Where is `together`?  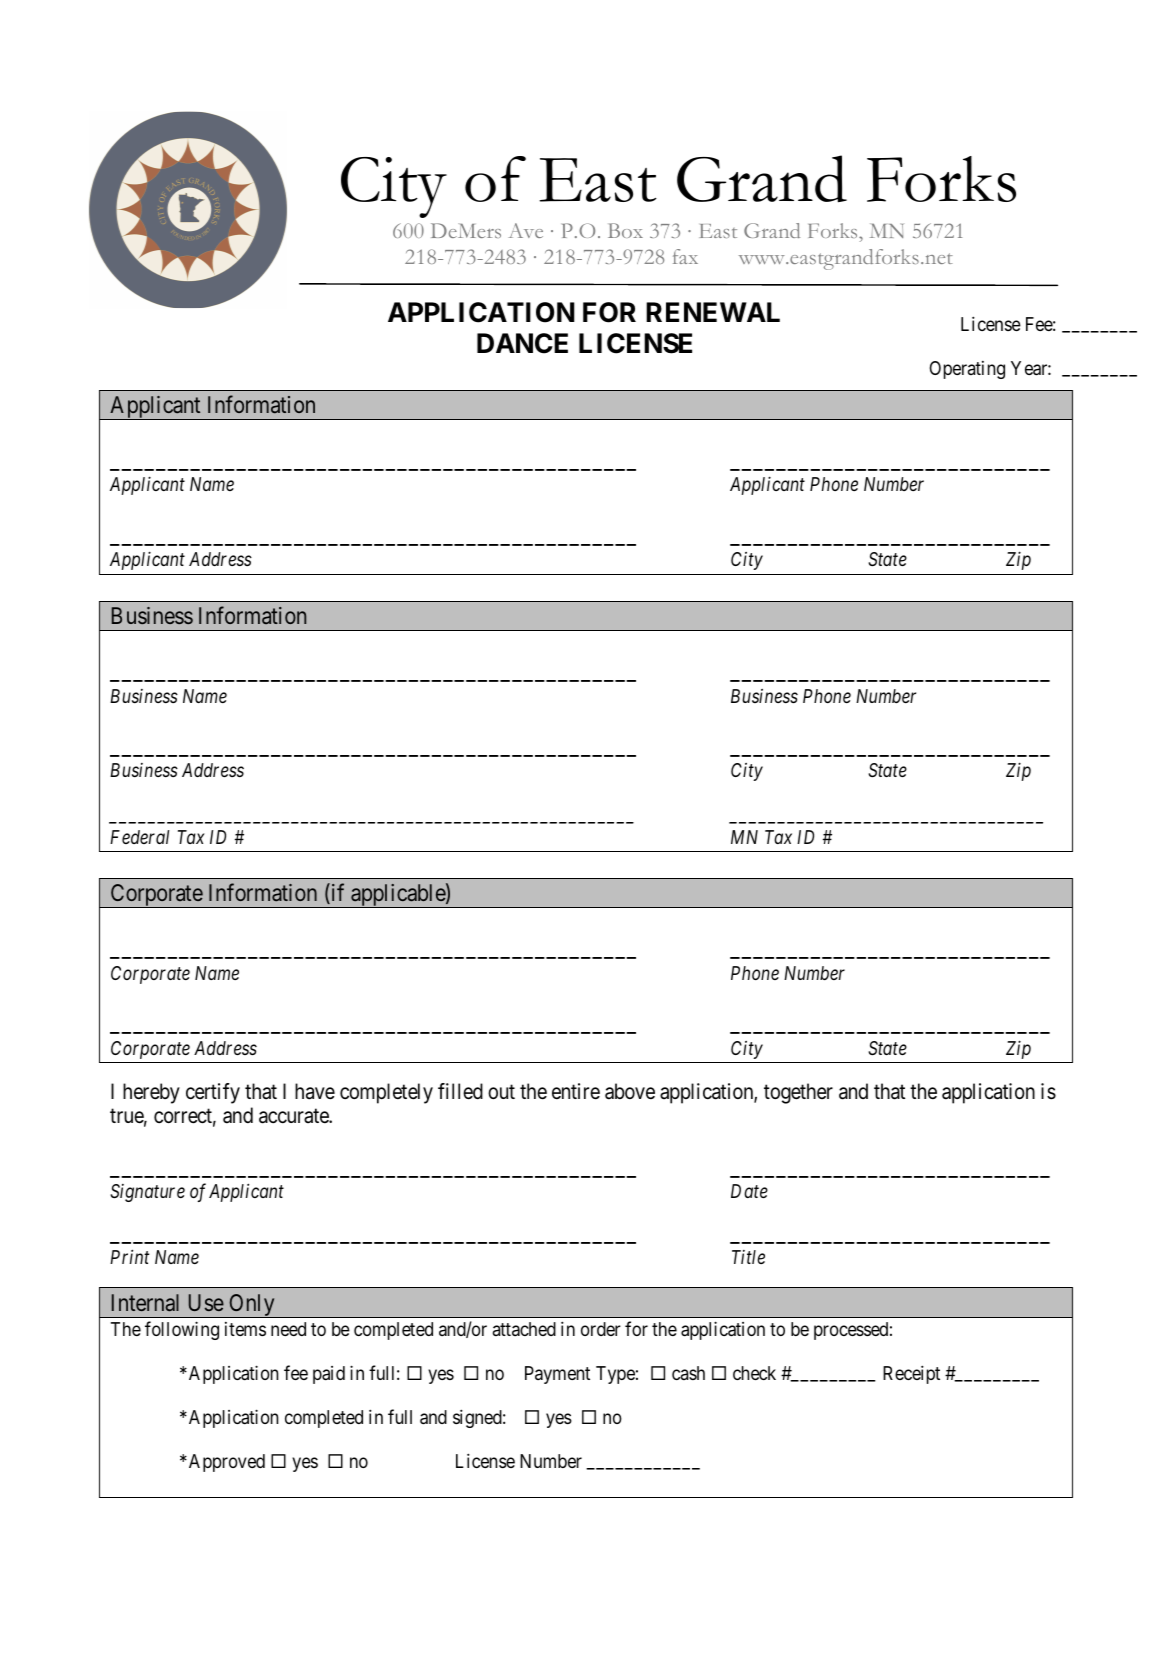
together is located at coordinates (798, 1093).
